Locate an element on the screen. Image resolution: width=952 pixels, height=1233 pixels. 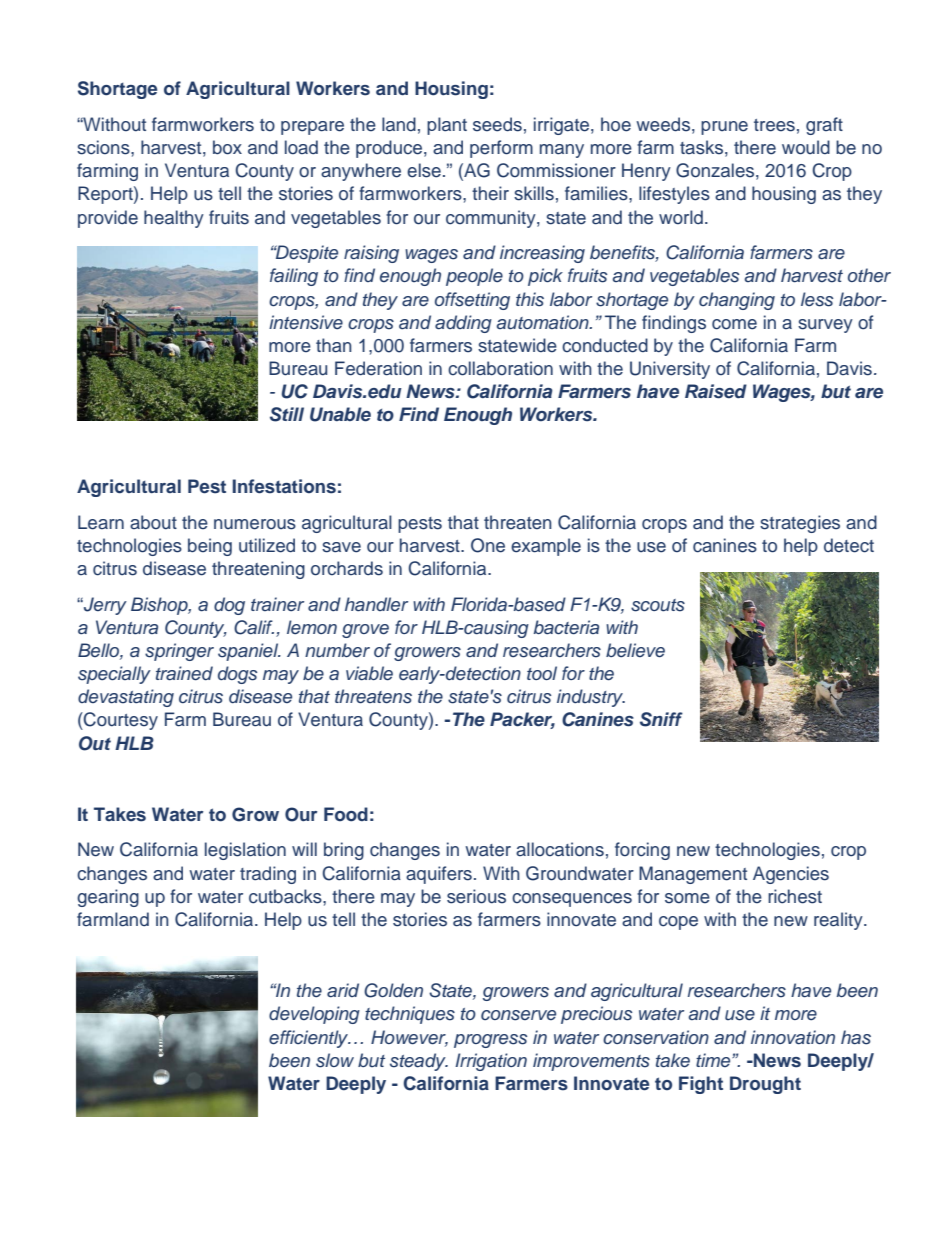
box is located at coordinates (227, 147).
